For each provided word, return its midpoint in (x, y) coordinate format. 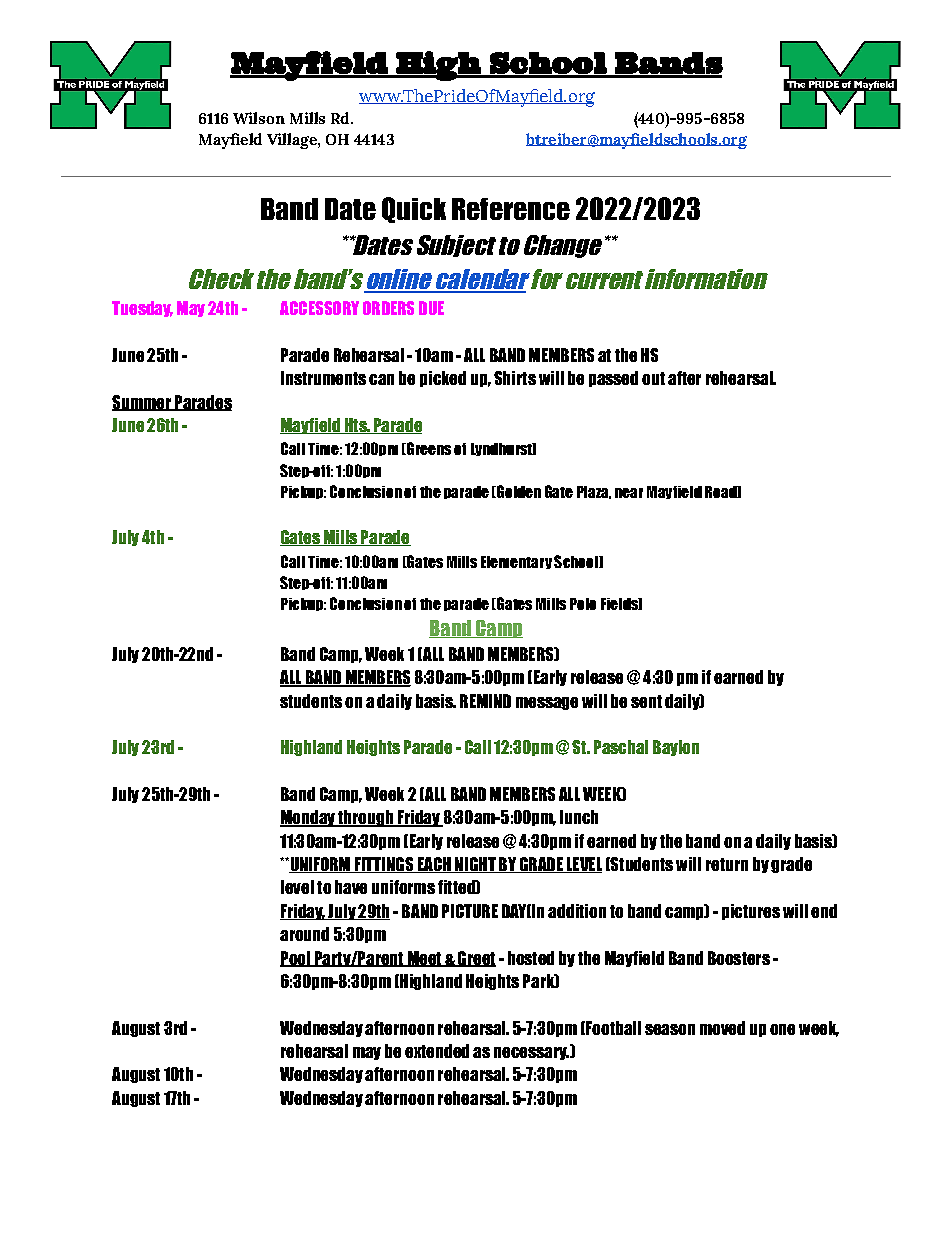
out (653, 378)
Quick (414, 210)
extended (437, 1051)
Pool (296, 959)
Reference (511, 209)
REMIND (485, 701)
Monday (308, 818)
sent (646, 701)
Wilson (259, 118)
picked (443, 379)
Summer (142, 403)
